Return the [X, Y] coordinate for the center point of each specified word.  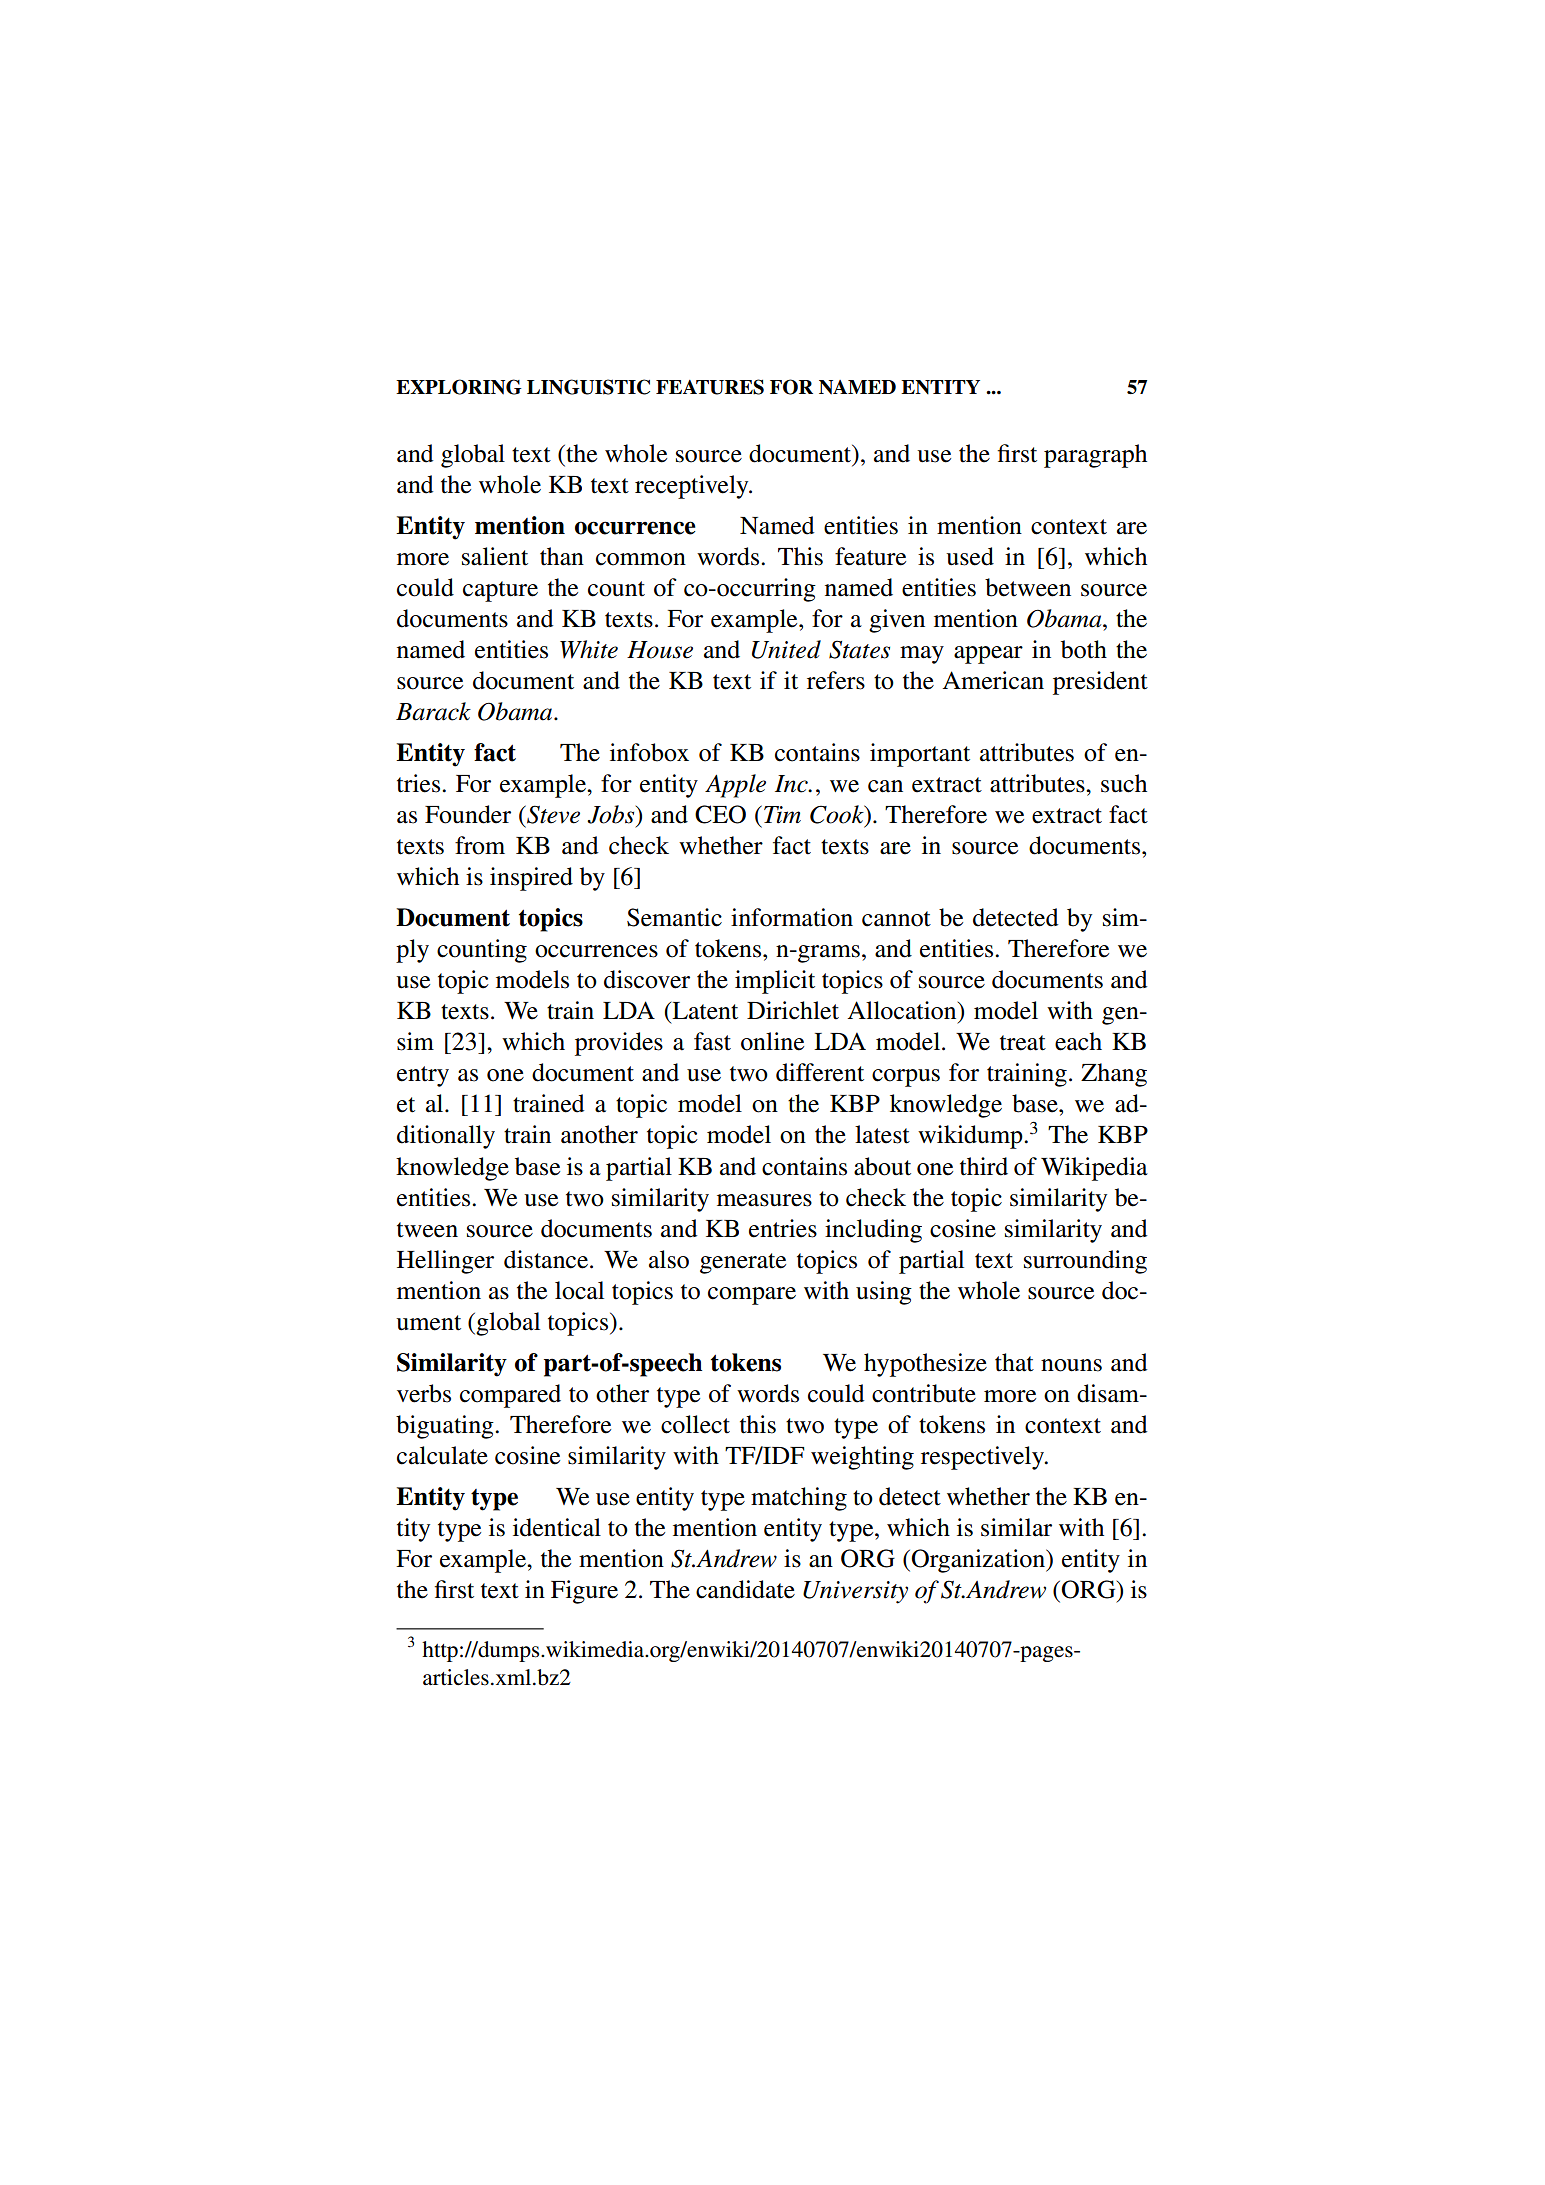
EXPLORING [459, 387]
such [1124, 783]
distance [547, 1259]
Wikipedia [1094, 1169]
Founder [468, 814]
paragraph [1095, 456]
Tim [782, 815]
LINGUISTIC [588, 387]
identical [557, 1527]
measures [764, 1200]
